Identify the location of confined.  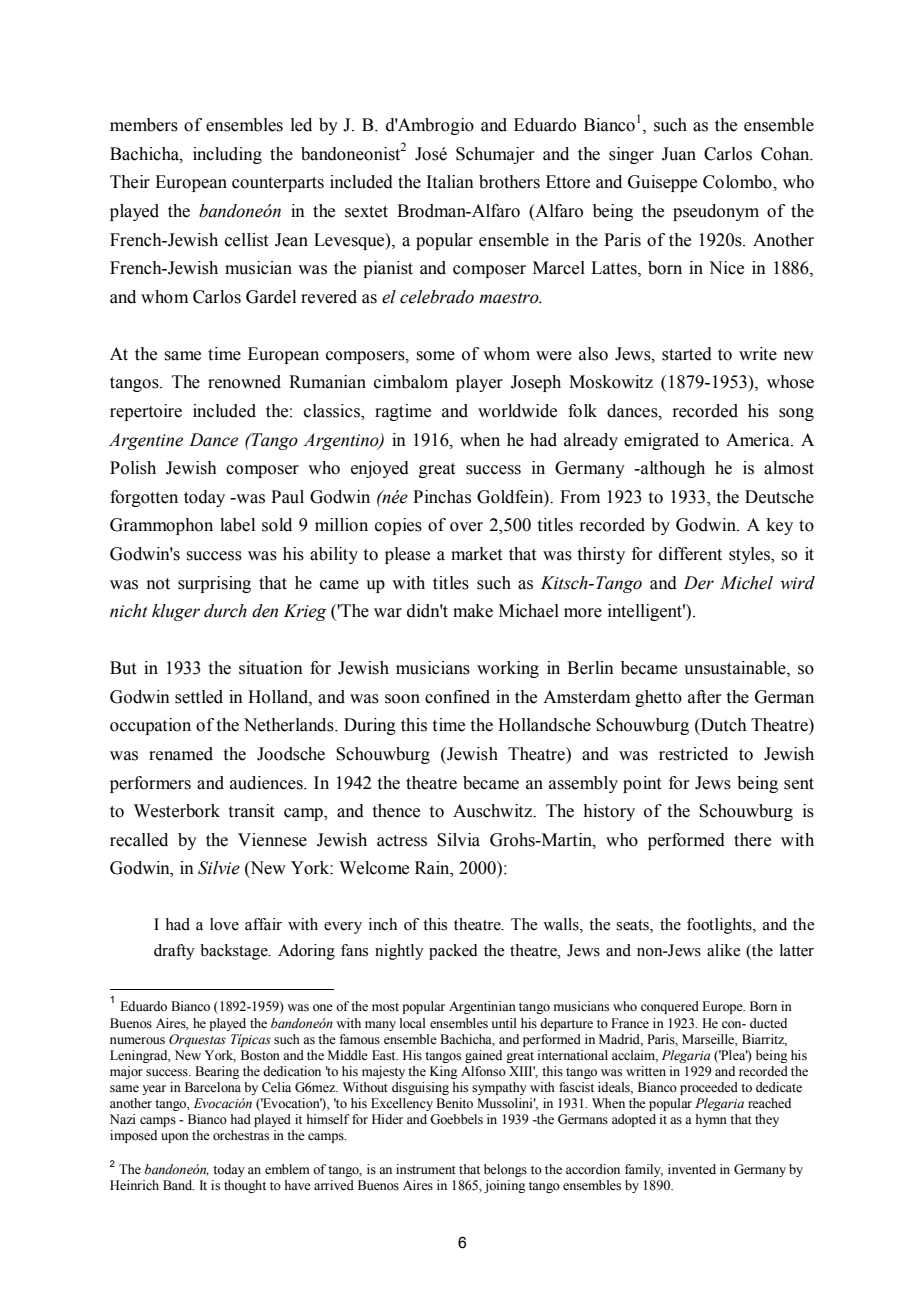
(457, 697).
